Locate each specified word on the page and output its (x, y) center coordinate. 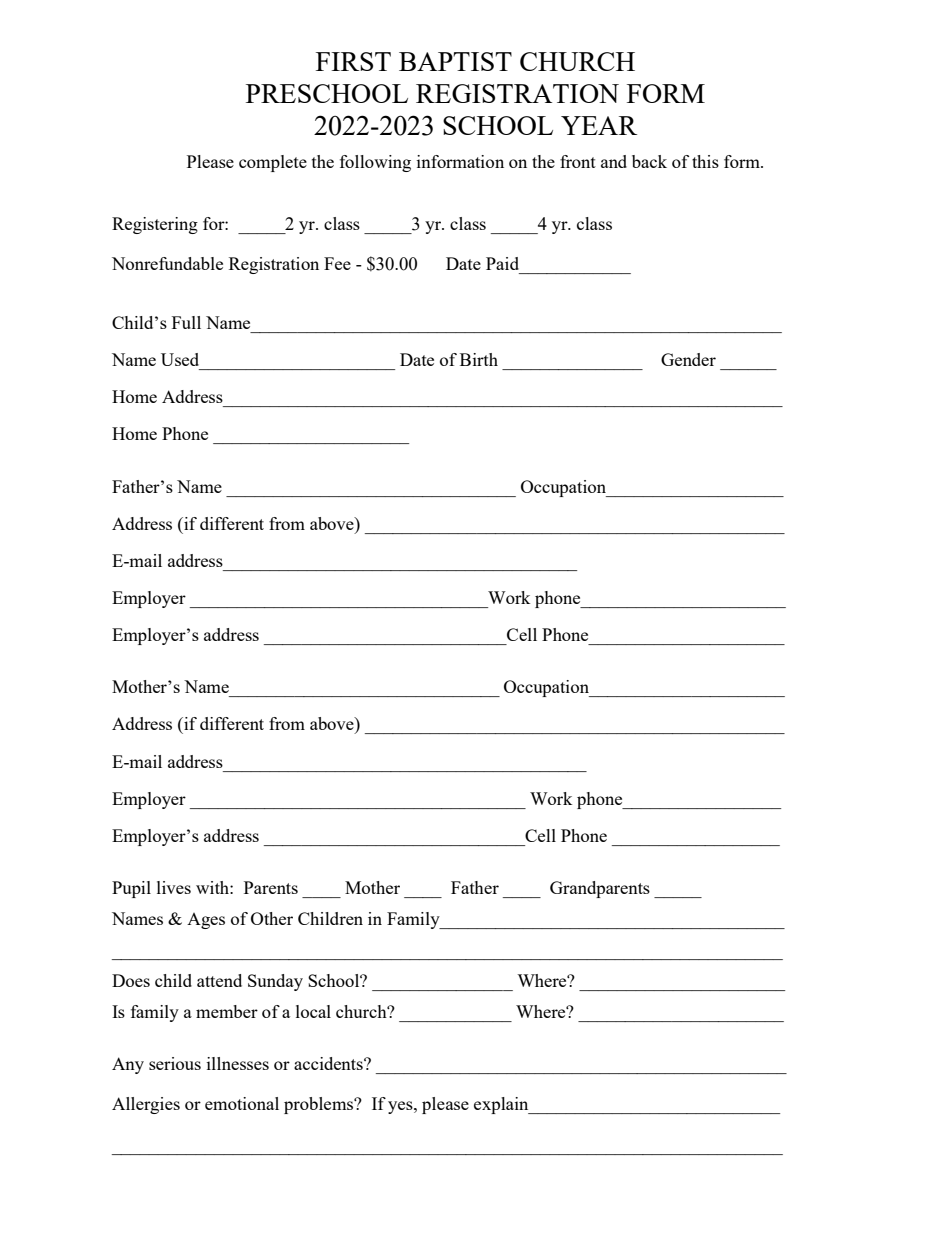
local (313, 1011)
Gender (688, 359)
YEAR (599, 125)
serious (175, 1063)
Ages (206, 921)
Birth (479, 359)
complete (273, 163)
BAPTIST (455, 61)
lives (174, 887)
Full (186, 322)
